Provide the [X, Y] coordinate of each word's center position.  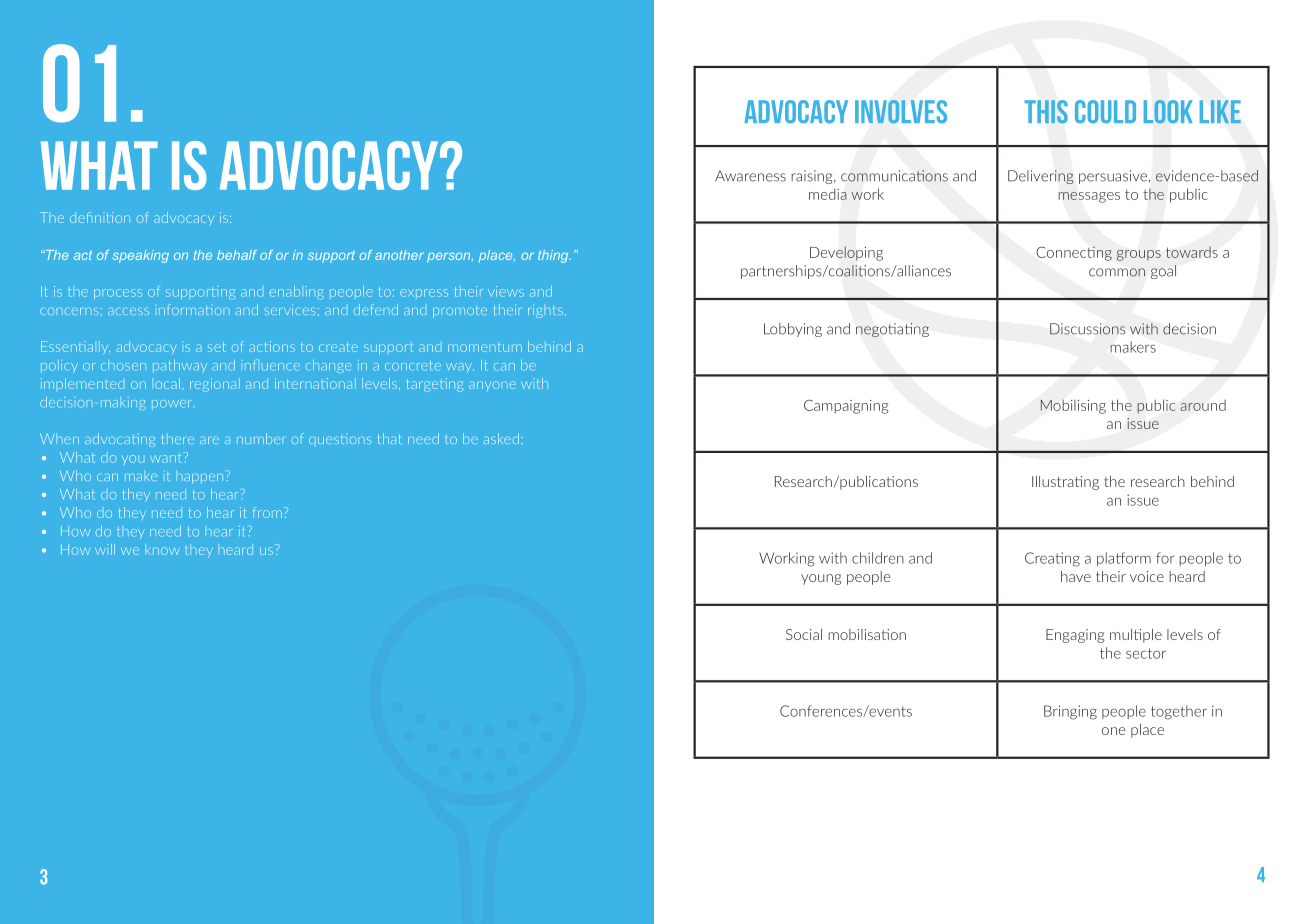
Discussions [1087, 329]
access [128, 311]
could [1105, 111]
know [162, 551]
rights [545, 311]
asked [501, 438]
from [267, 512]
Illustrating [1065, 483]
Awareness [750, 176]
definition [100, 217]
